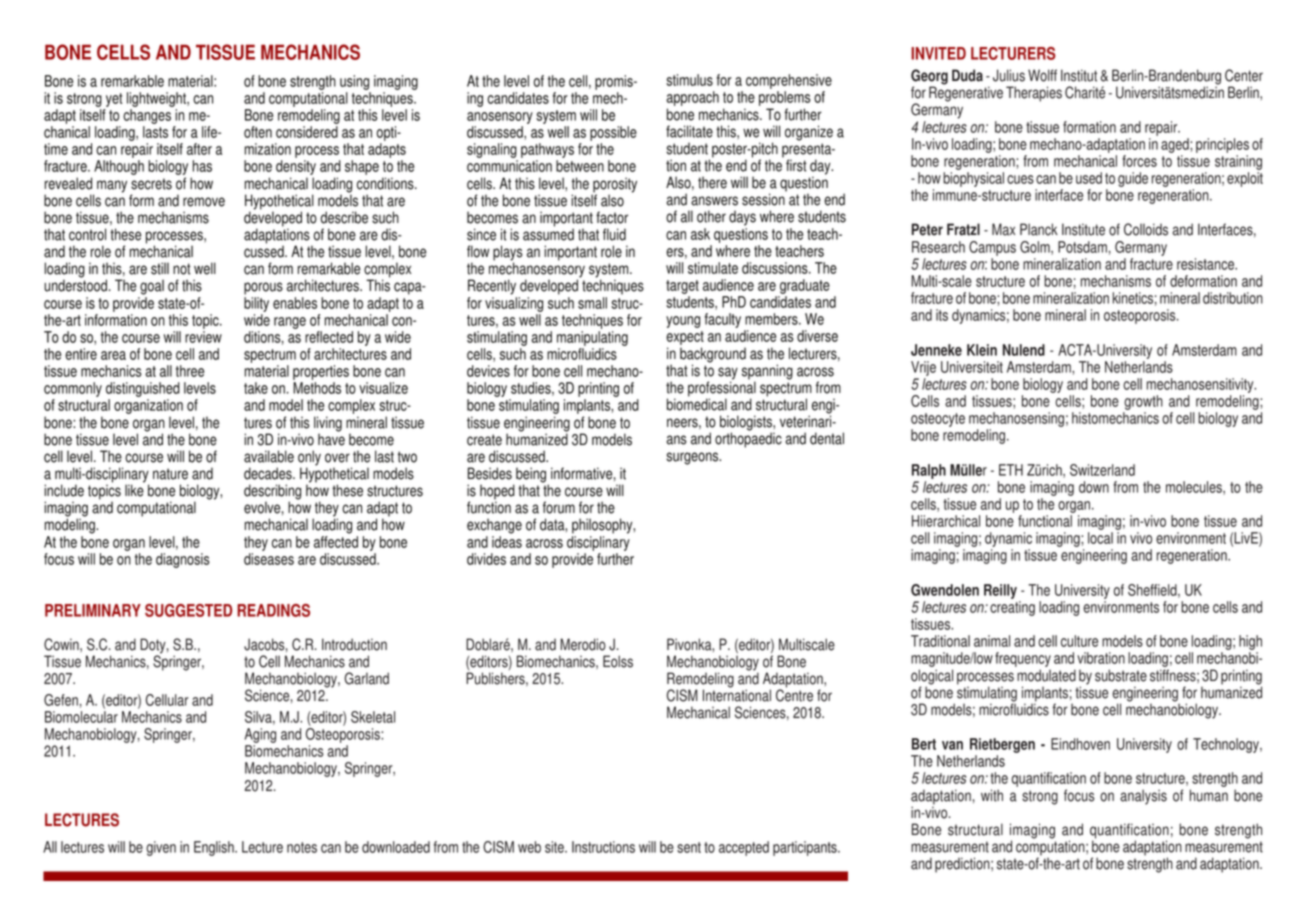 The image size is (1308, 924). What do you see at coordinates (160, 268) in the screenshot?
I see `still` at bounding box center [160, 268].
